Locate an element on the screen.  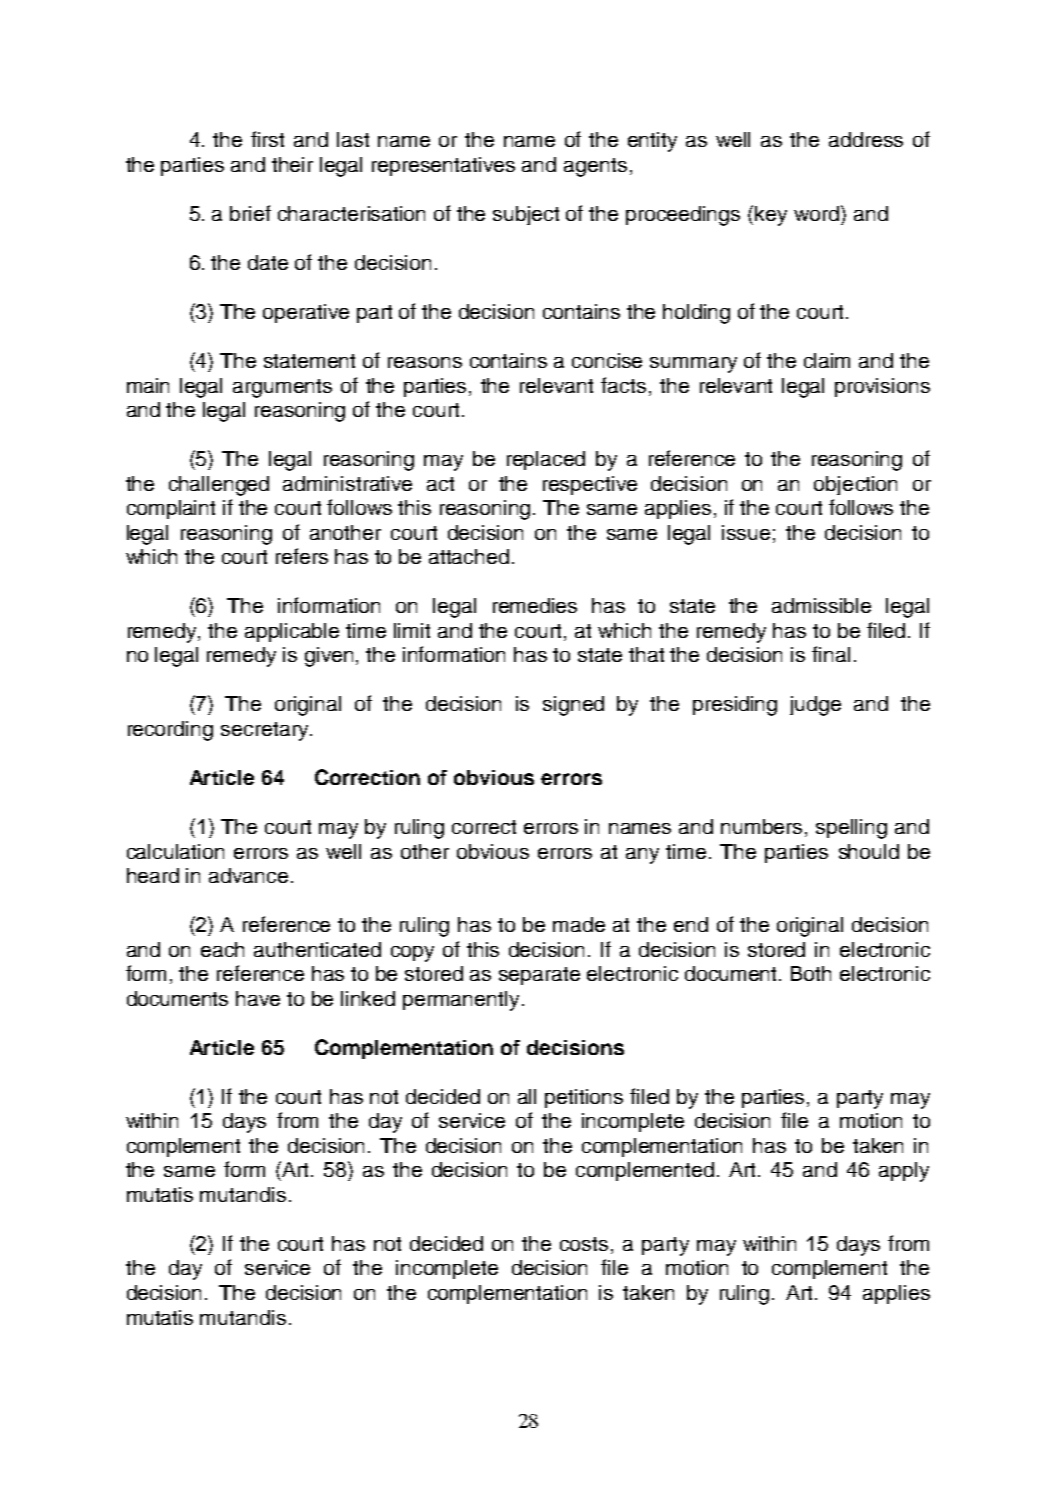
word is located at coordinates (816, 213).
